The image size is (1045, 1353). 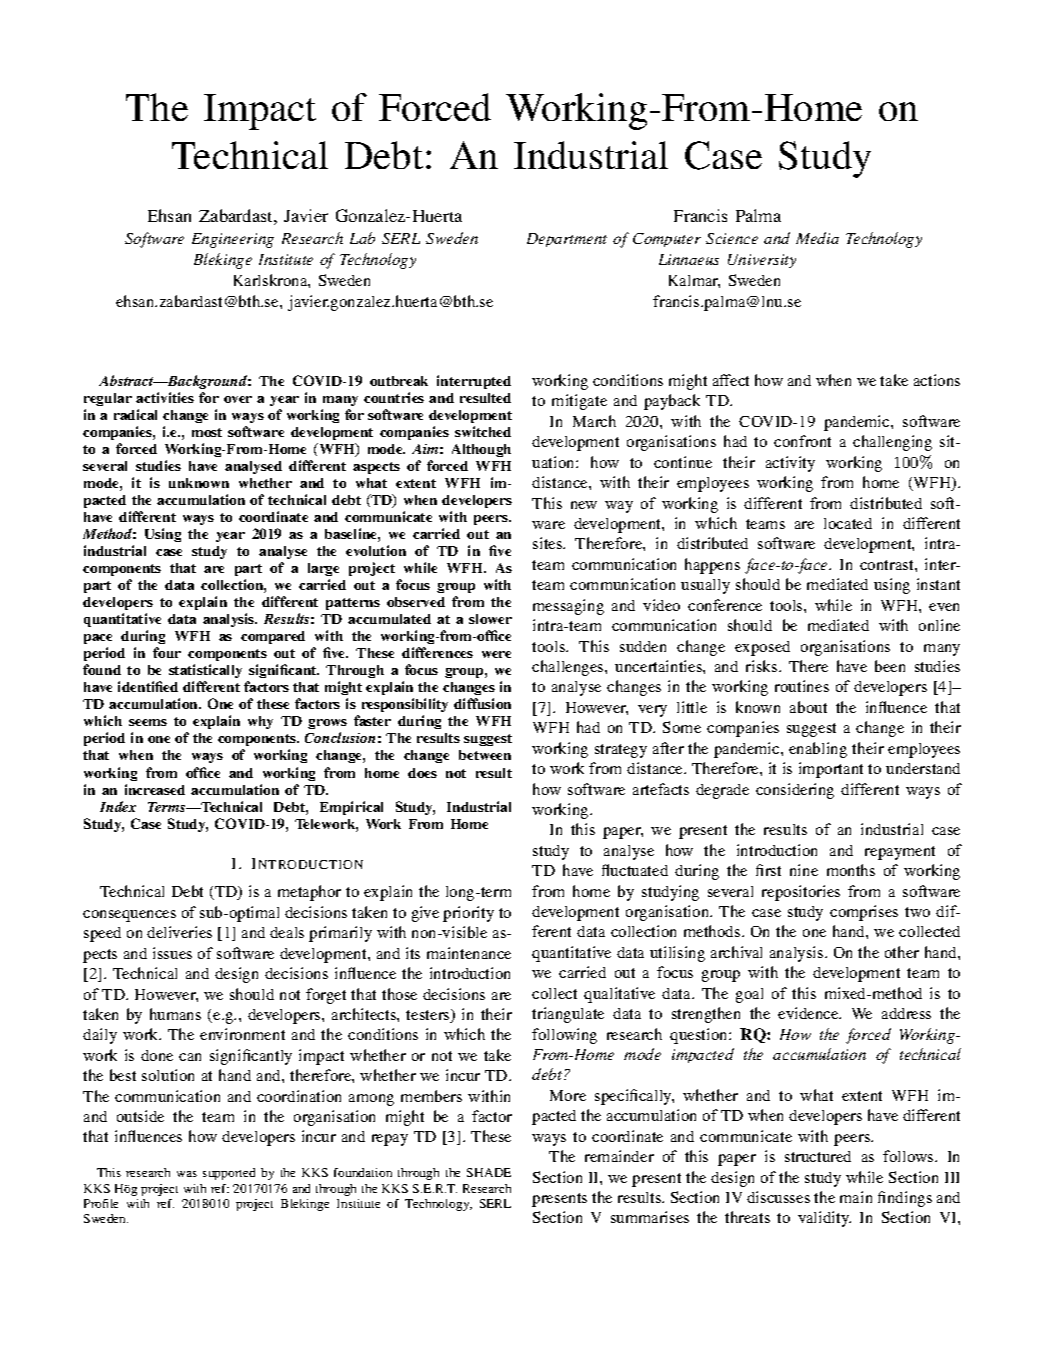 I want to click on diffusion, so click(x=482, y=703).
